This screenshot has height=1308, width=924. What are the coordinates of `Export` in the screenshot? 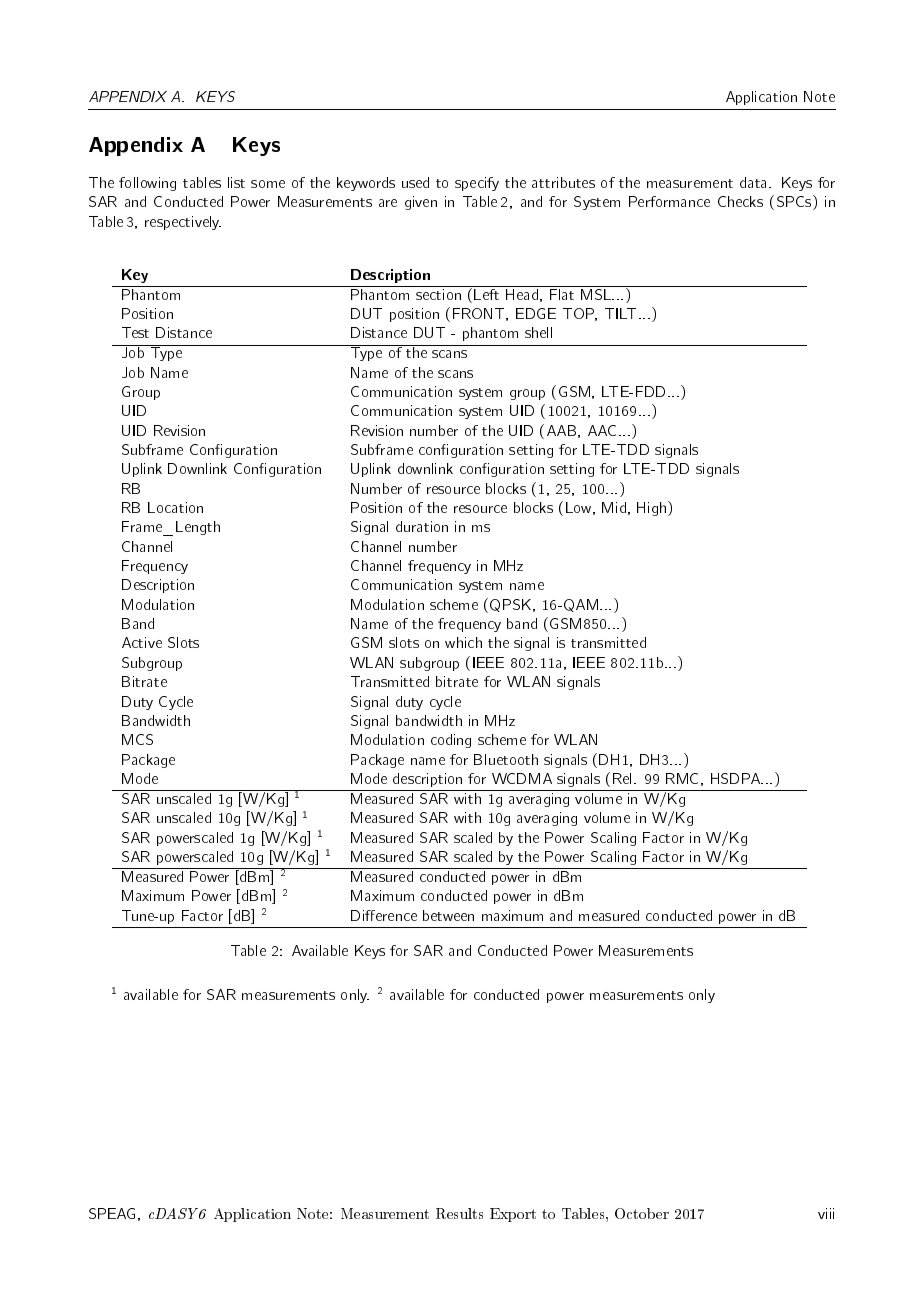 It's located at (513, 1215).
